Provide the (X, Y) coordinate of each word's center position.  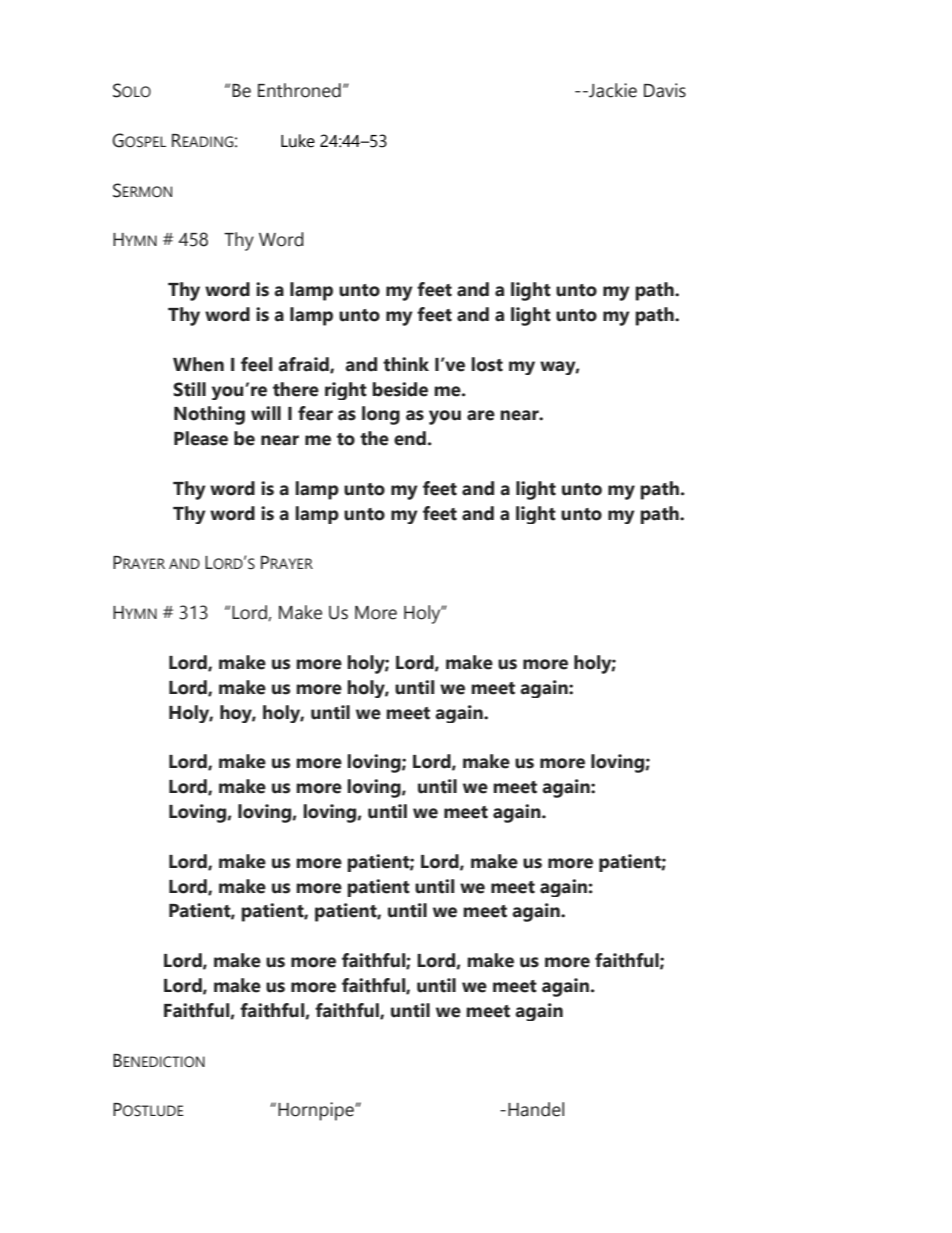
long (381, 415)
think (406, 364)
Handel (536, 1109)
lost (487, 364)
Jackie (612, 90)
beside (400, 389)
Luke (298, 141)
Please (201, 438)
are (481, 415)
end (410, 438)
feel (256, 364)
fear (315, 413)
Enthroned (299, 90)
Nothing (209, 415)
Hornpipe (317, 1111)
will (266, 413)
